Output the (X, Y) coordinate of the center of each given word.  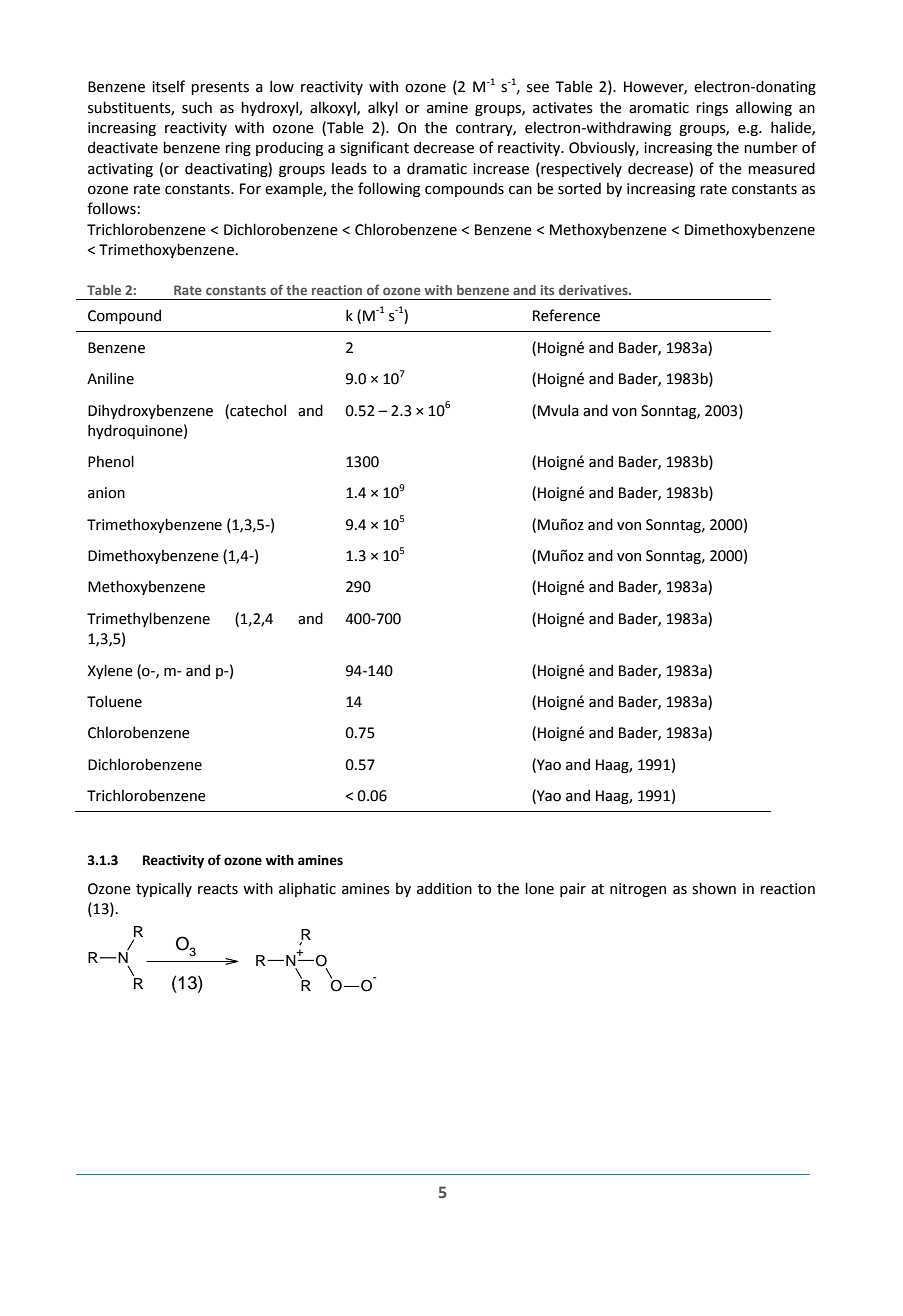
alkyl (383, 108)
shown (714, 888)
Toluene (114, 701)
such (197, 108)
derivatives (594, 290)
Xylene (110, 671)
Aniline (110, 378)
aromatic (659, 108)
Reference (566, 315)
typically (164, 889)
